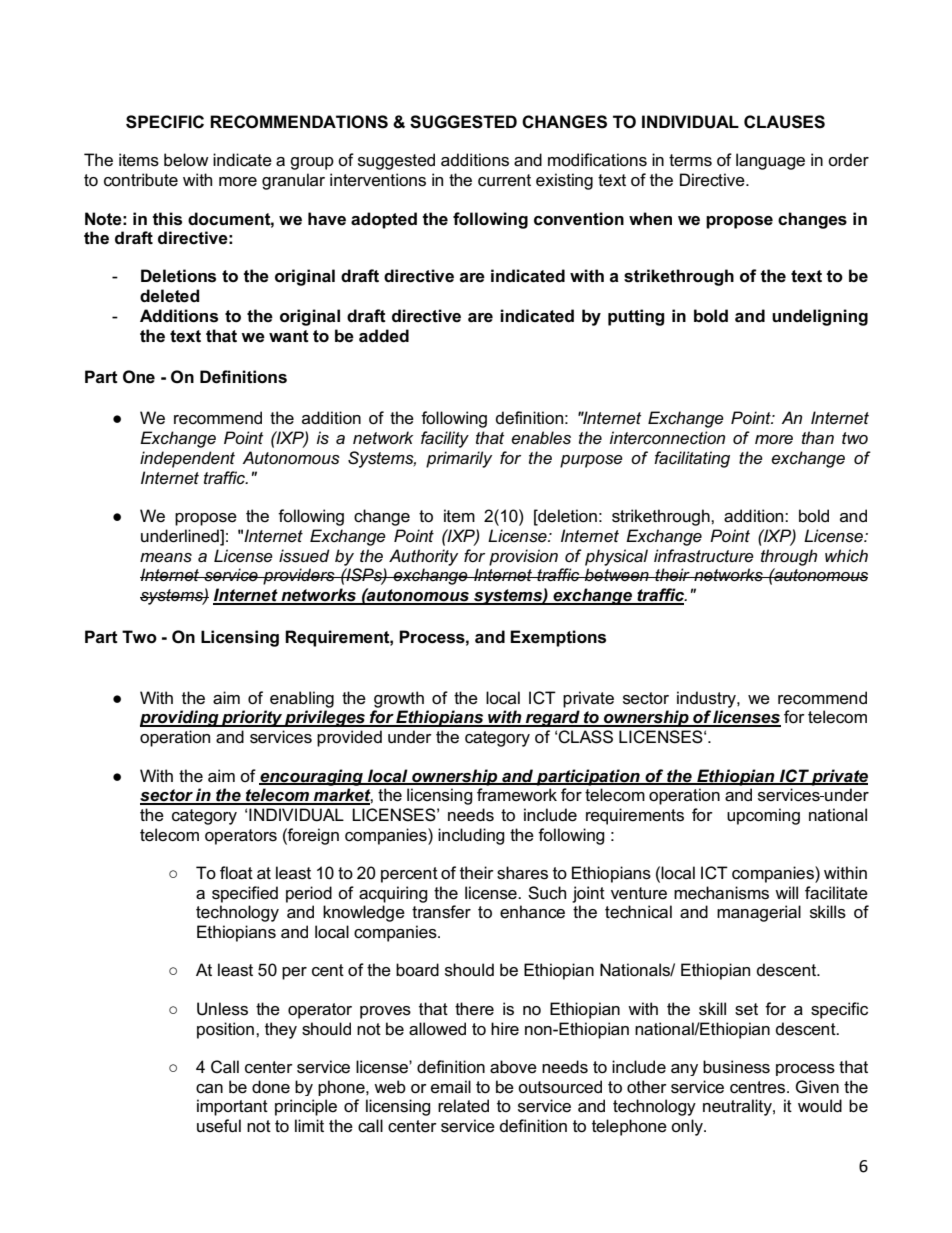 This screenshot has width=952, height=1233. What do you see at coordinates (504, 180) in the screenshot?
I see `current` at bounding box center [504, 180].
